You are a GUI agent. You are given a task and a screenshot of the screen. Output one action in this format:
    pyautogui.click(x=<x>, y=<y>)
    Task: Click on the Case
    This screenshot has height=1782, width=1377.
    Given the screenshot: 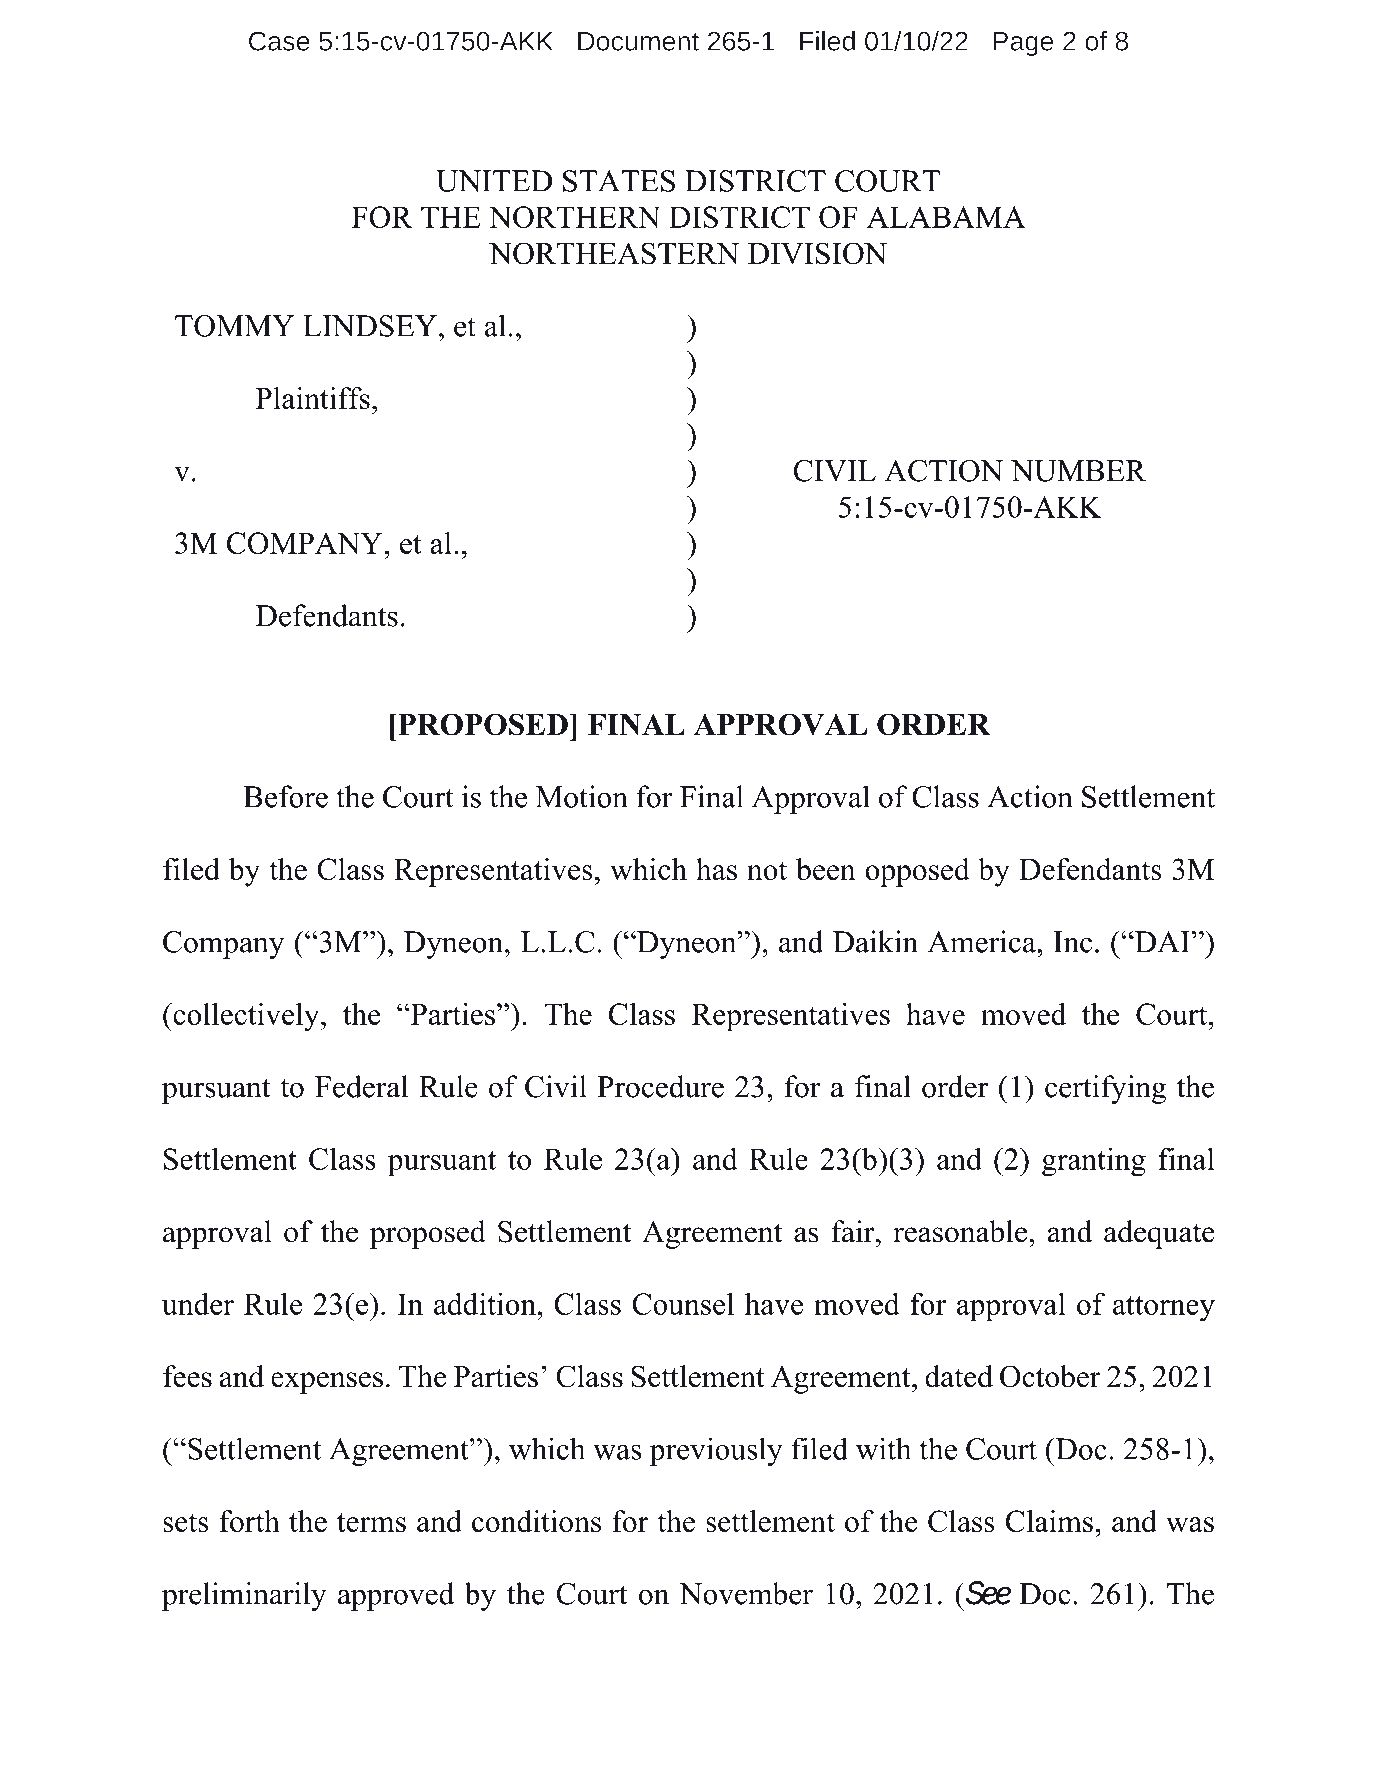 What is the action you would take?
    pyautogui.click(x=279, y=41)
